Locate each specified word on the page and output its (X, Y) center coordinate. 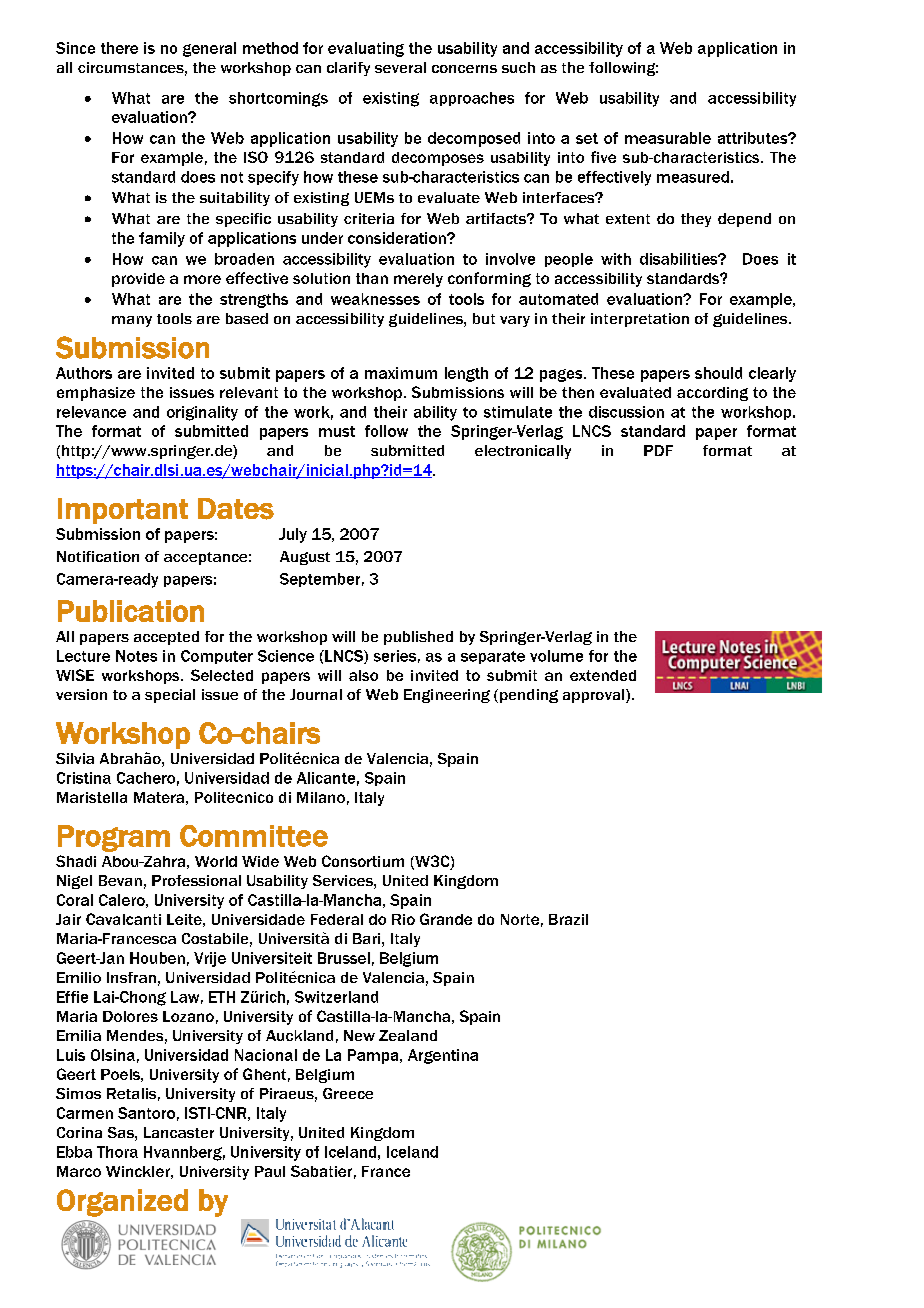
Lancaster (179, 1132)
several (400, 67)
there (119, 48)
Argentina (443, 1056)
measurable (668, 138)
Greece (348, 1093)
